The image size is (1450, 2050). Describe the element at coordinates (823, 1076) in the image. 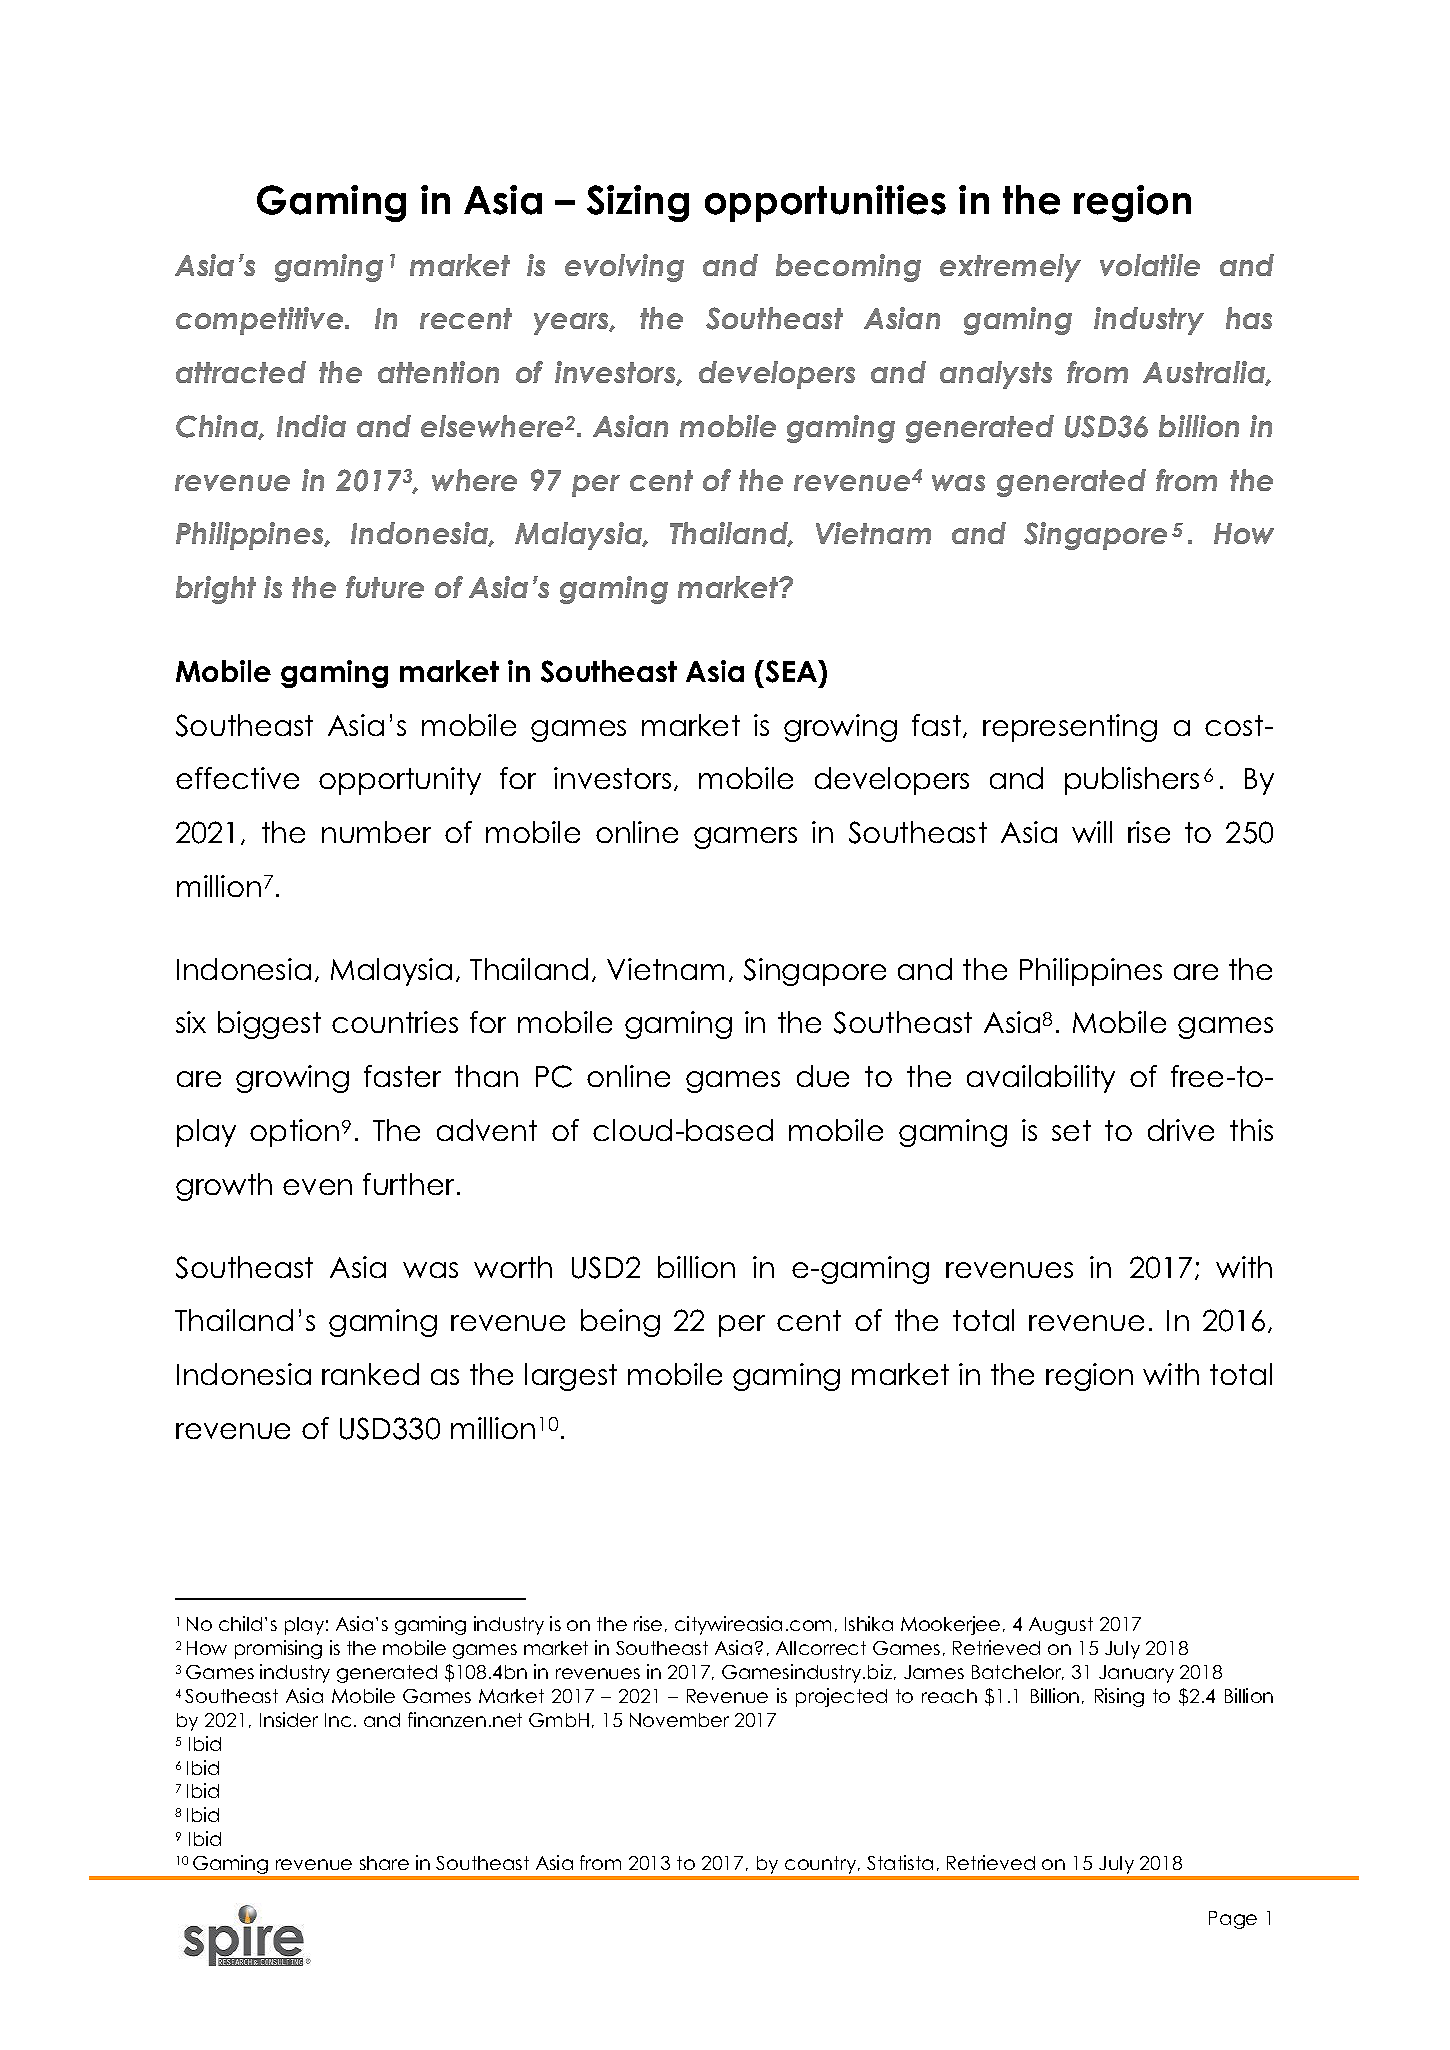

I see `due` at that location.
